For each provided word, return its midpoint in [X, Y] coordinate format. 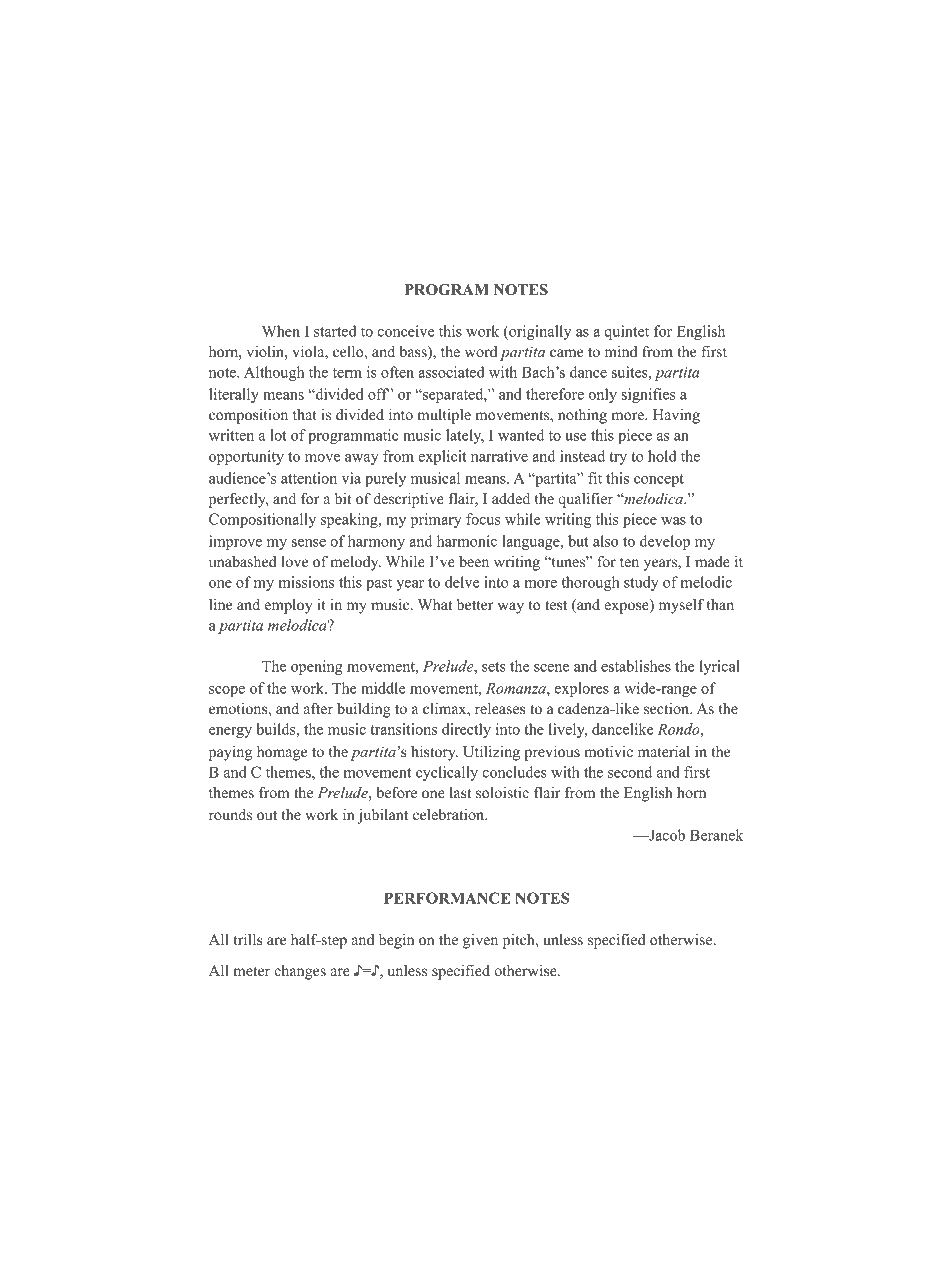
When [281, 331]
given [480, 941]
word [481, 351]
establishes [636, 666]
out [267, 815]
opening [317, 667]
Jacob [666, 835]
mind [621, 351]
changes [300, 972]
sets [494, 667]
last [460, 792]
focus [483, 519]
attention [309, 478]
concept [659, 480]
